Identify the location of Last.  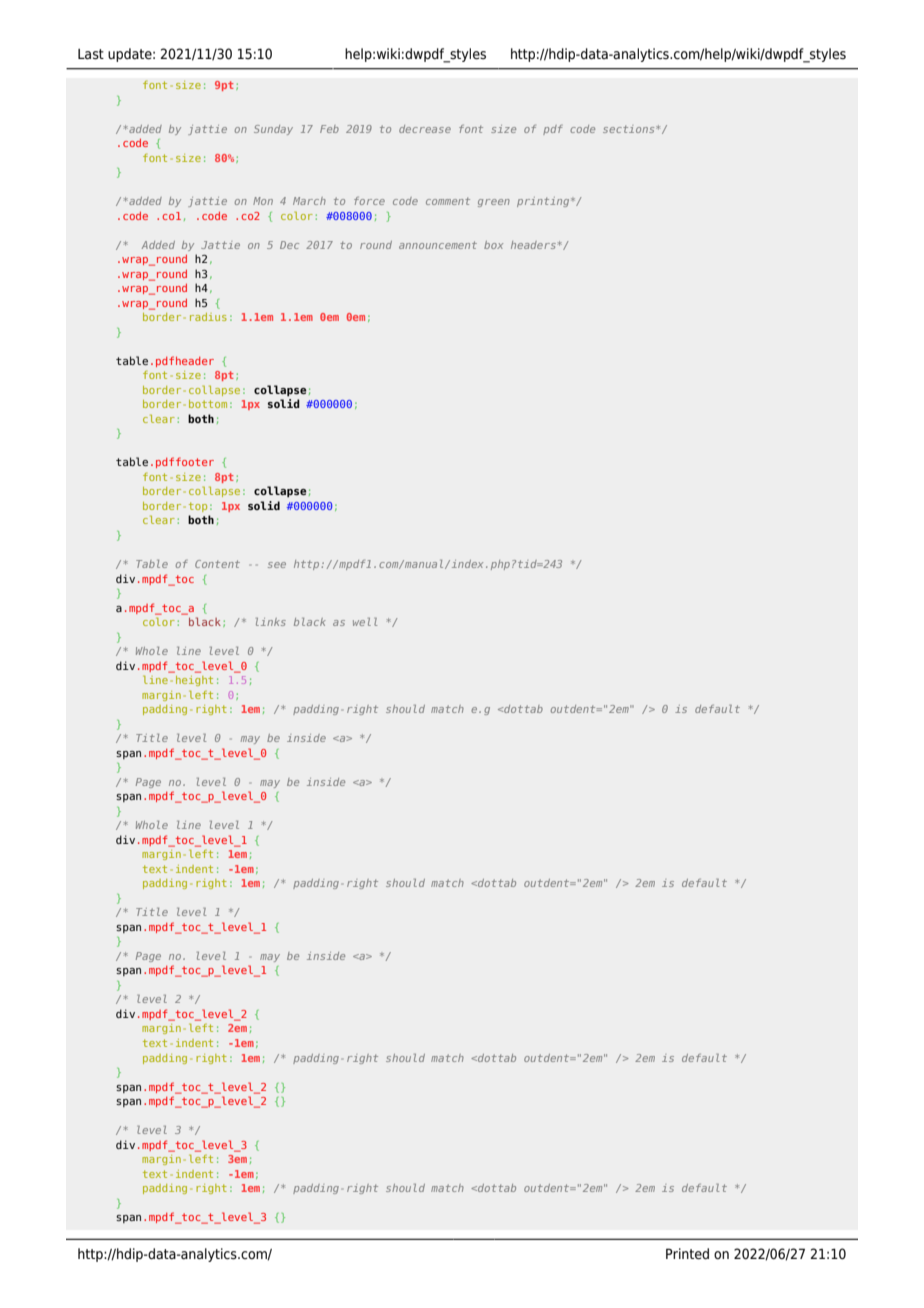
(91, 54).
